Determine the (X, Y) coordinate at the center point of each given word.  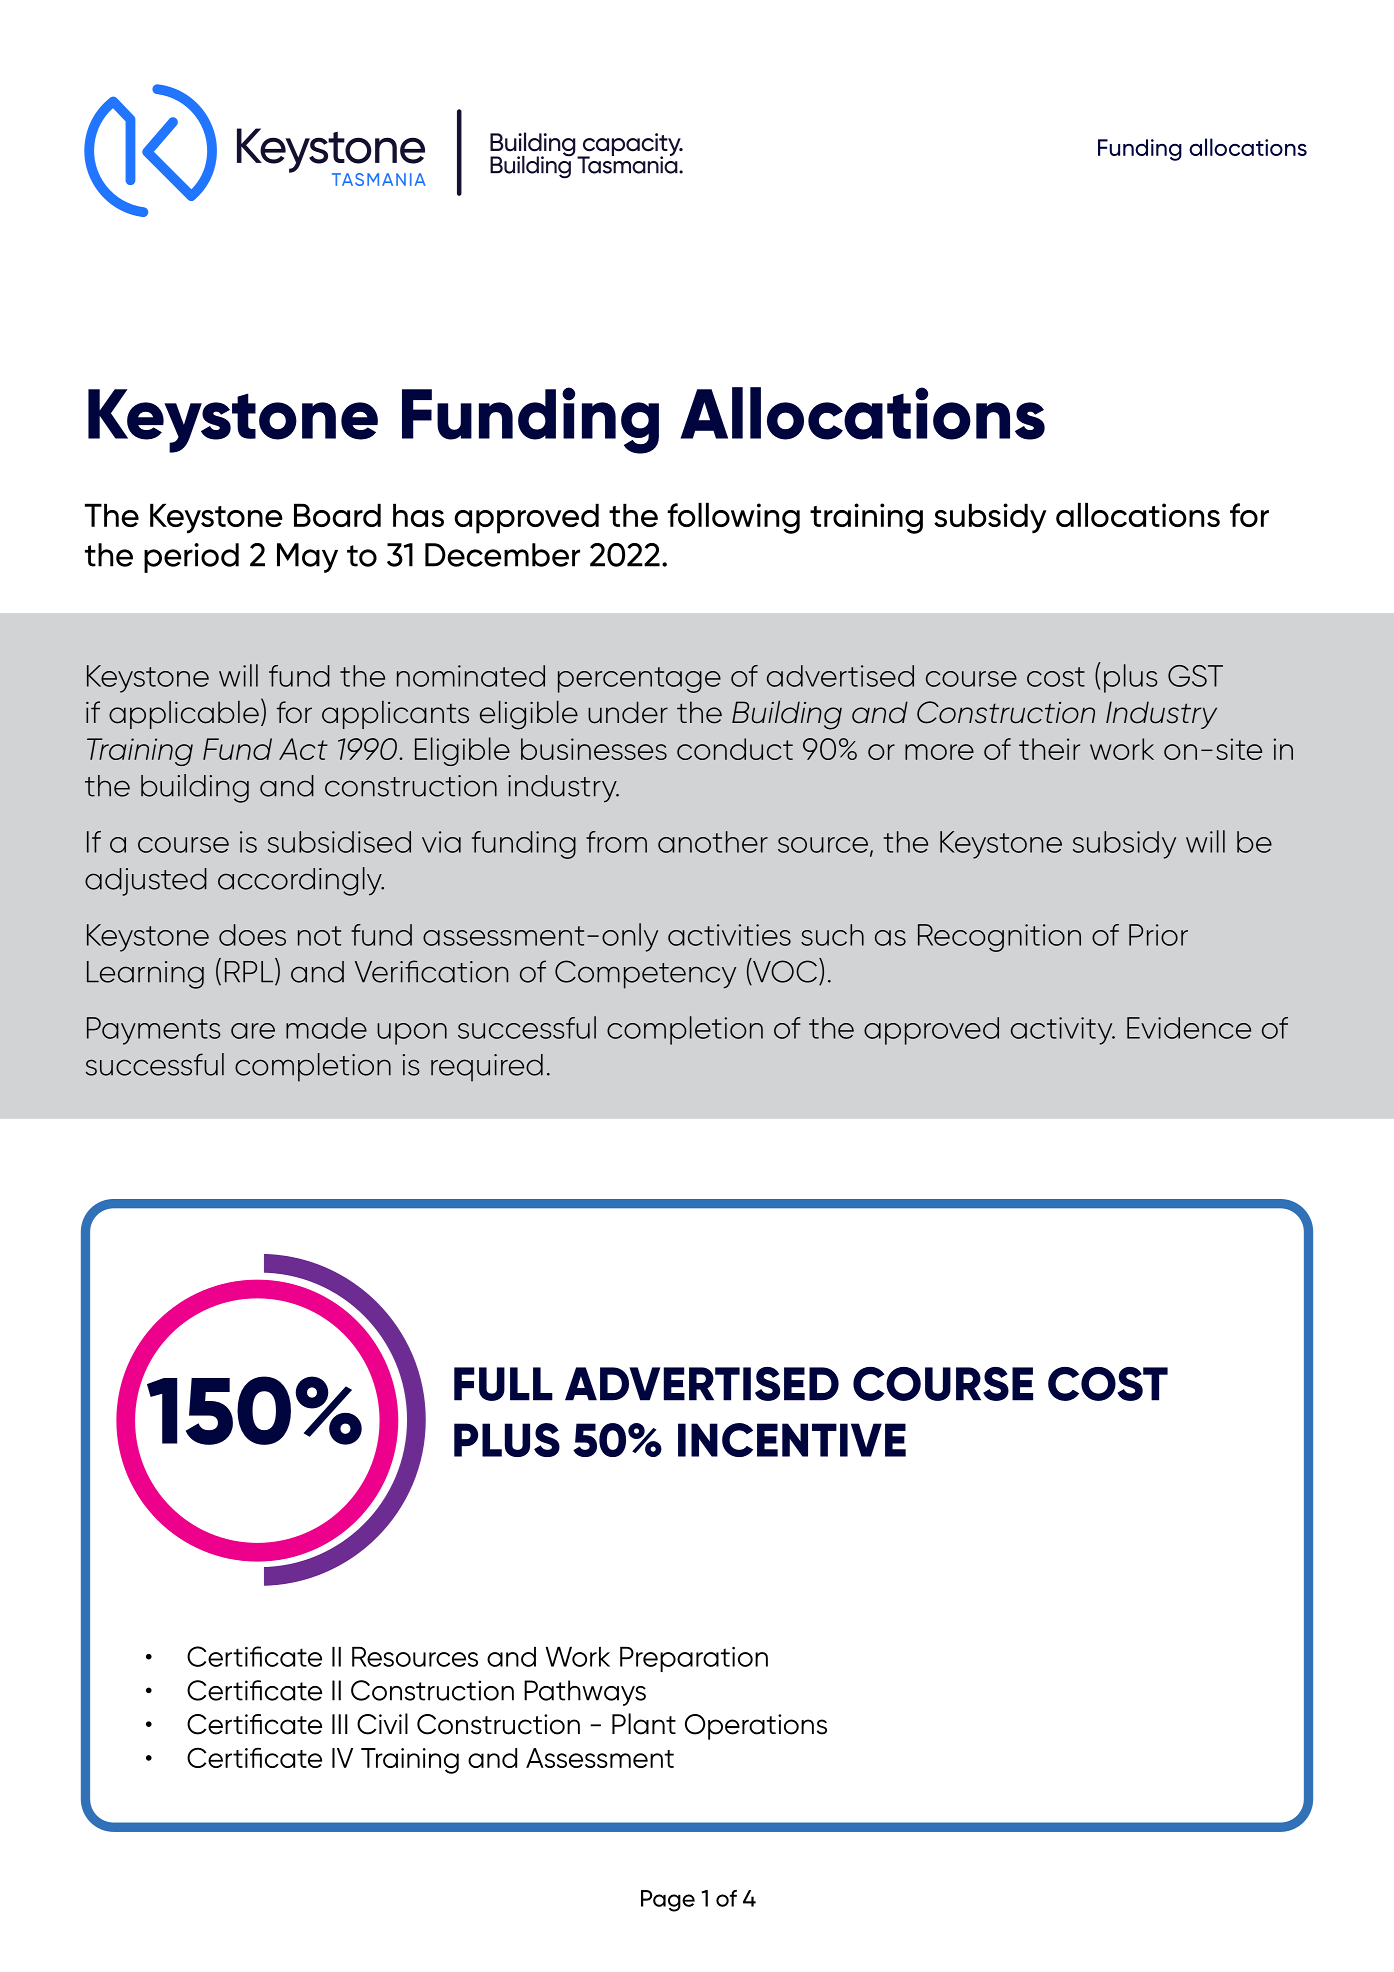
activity (1063, 1031)
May (307, 558)
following (733, 518)
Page (668, 1901)
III (340, 1724)
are (253, 1031)
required (487, 1068)
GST (1195, 676)
